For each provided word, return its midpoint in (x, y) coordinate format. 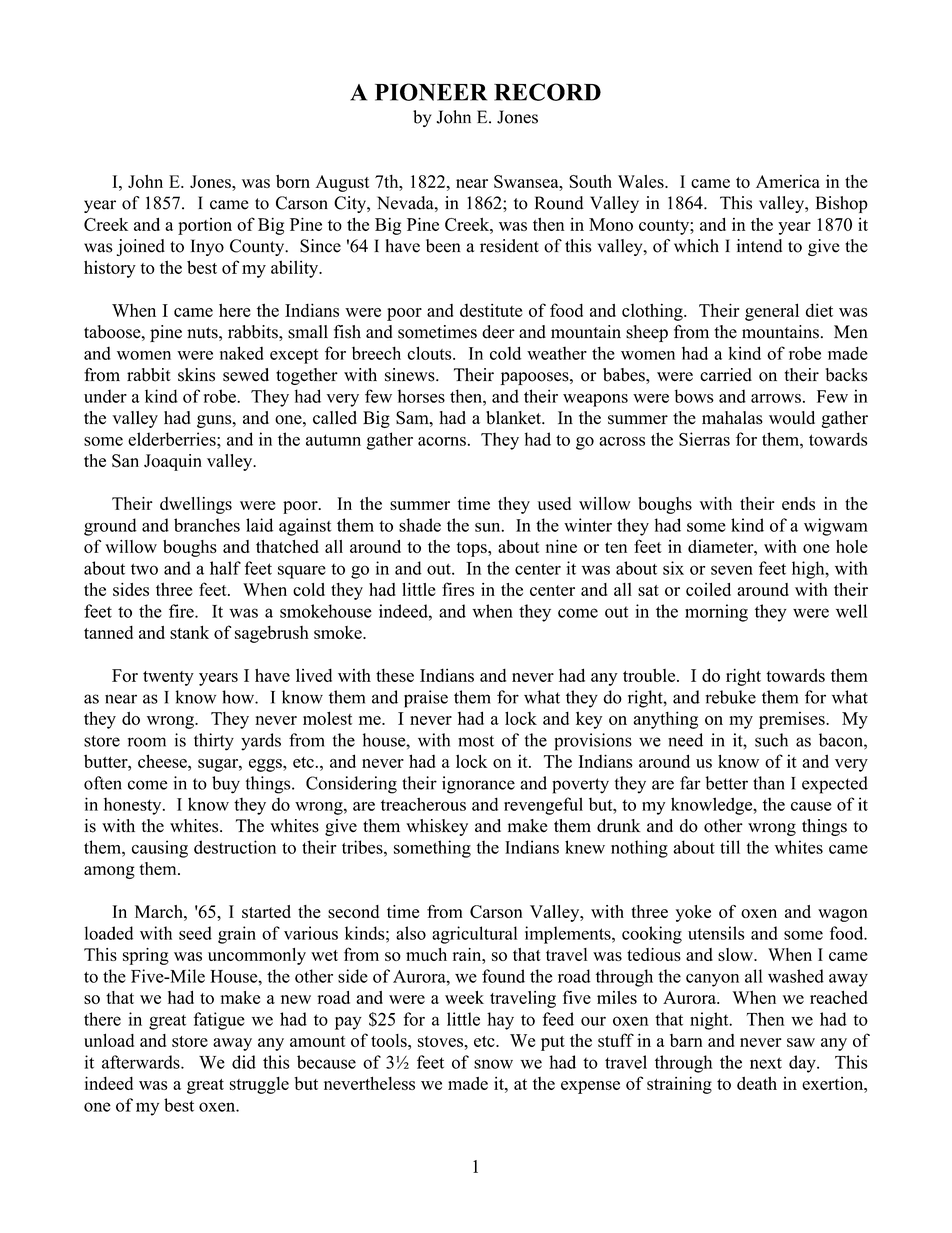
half (225, 568)
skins (196, 375)
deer (498, 332)
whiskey (437, 827)
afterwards (142, 1062)
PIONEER (431, 92)
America (788, 181)
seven (732, 570)
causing (160, 849)
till (730, 847)
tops (473, 549)
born (293, 181)
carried (726, 375)
